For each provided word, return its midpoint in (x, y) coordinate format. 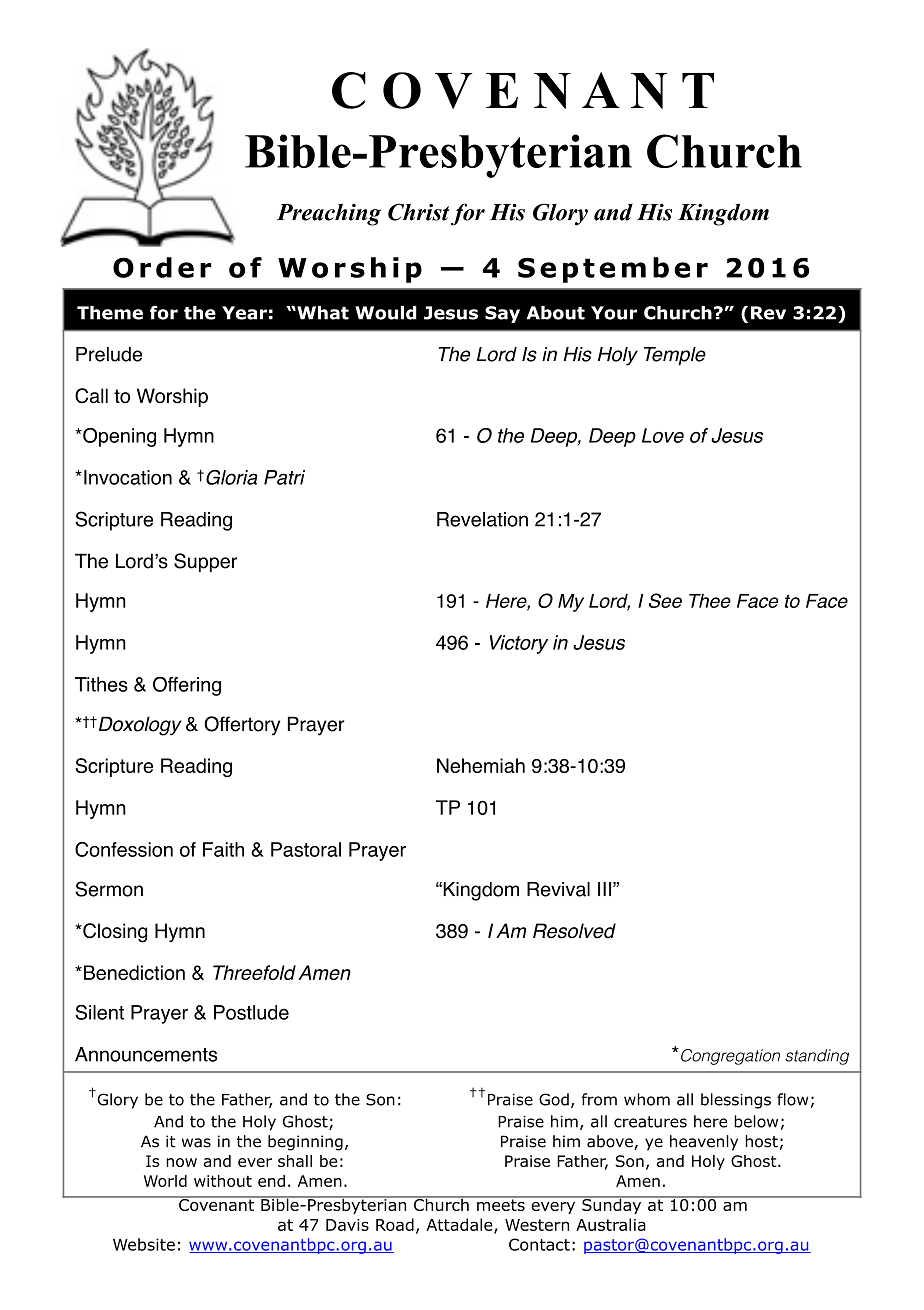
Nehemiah (481, 765)
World (165, 1181)
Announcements (146, 1054)
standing (817, 1057)
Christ (418, 212)
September (613, 270)
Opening (118, 437)
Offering (187, 686)
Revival (558, 889)
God (554, 1099)
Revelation (482, 519)
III (606, 889)
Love (663, 435)
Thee (710, 601)
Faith (223, 849)
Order (162, 267)
